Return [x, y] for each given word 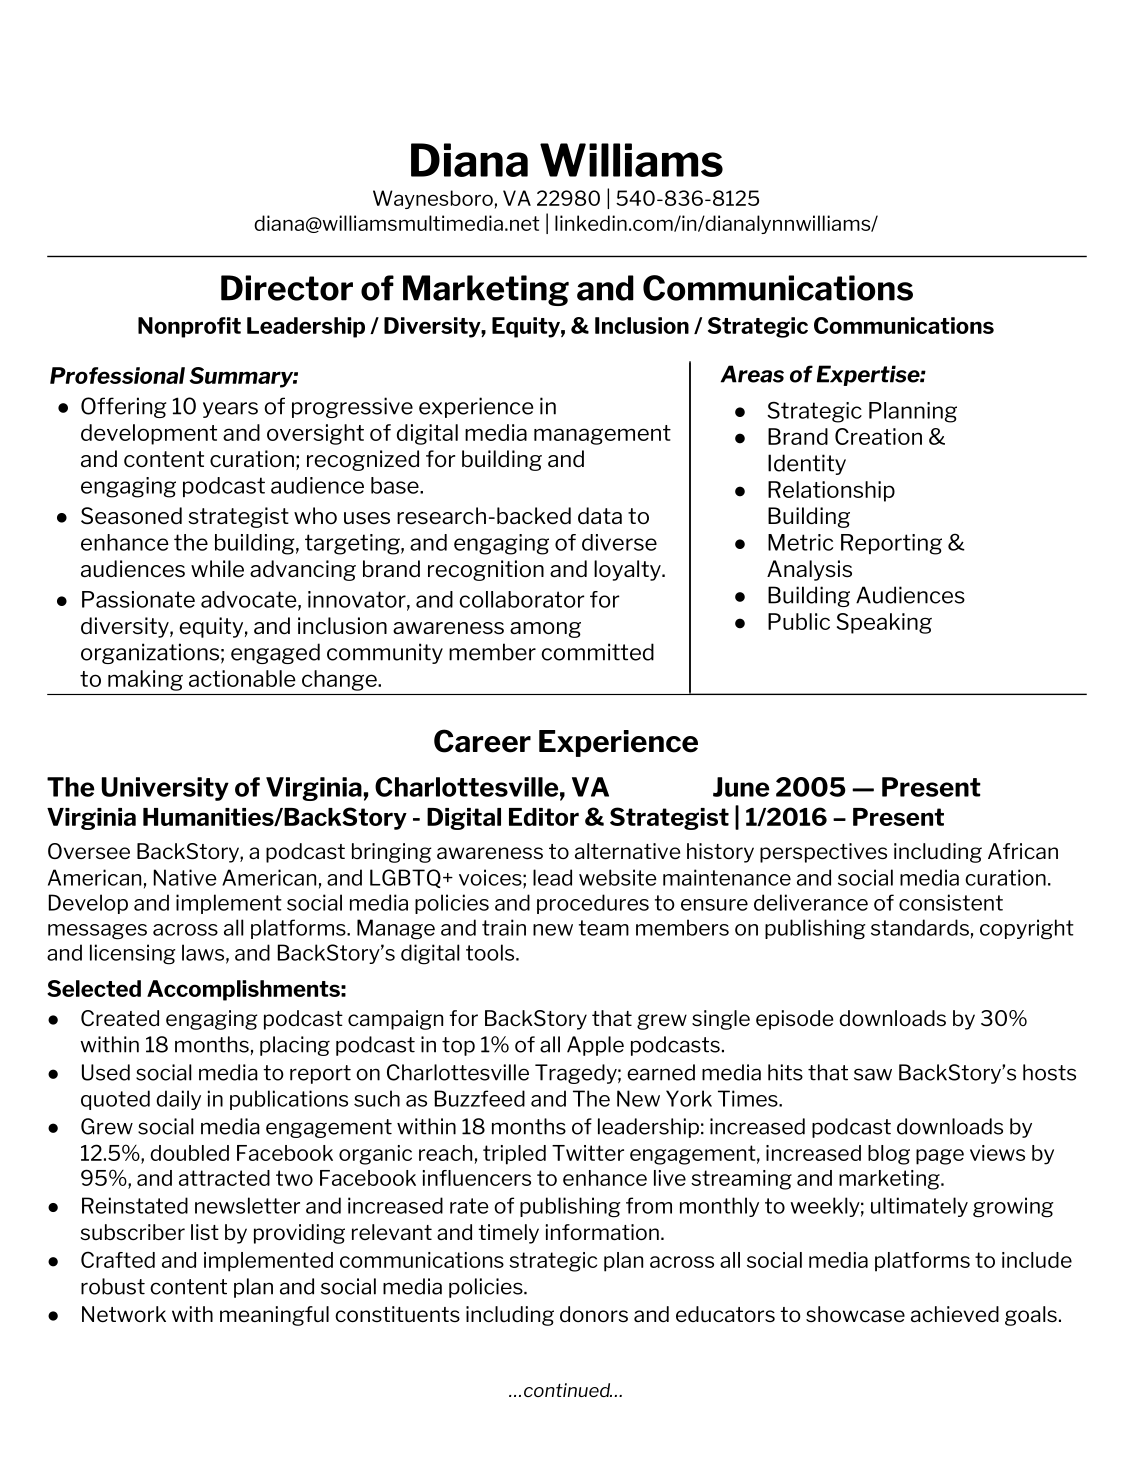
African [1023, 851]
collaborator [522, 599]
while [217, 568]
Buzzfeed [480, 1098]
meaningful [274, 1316]
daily [178, 1100]
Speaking [884, 623]
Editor [544, 817]
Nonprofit [189, 327]
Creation [878, 436]
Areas [752, 374]
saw [873, 1074]
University [165, 789]
